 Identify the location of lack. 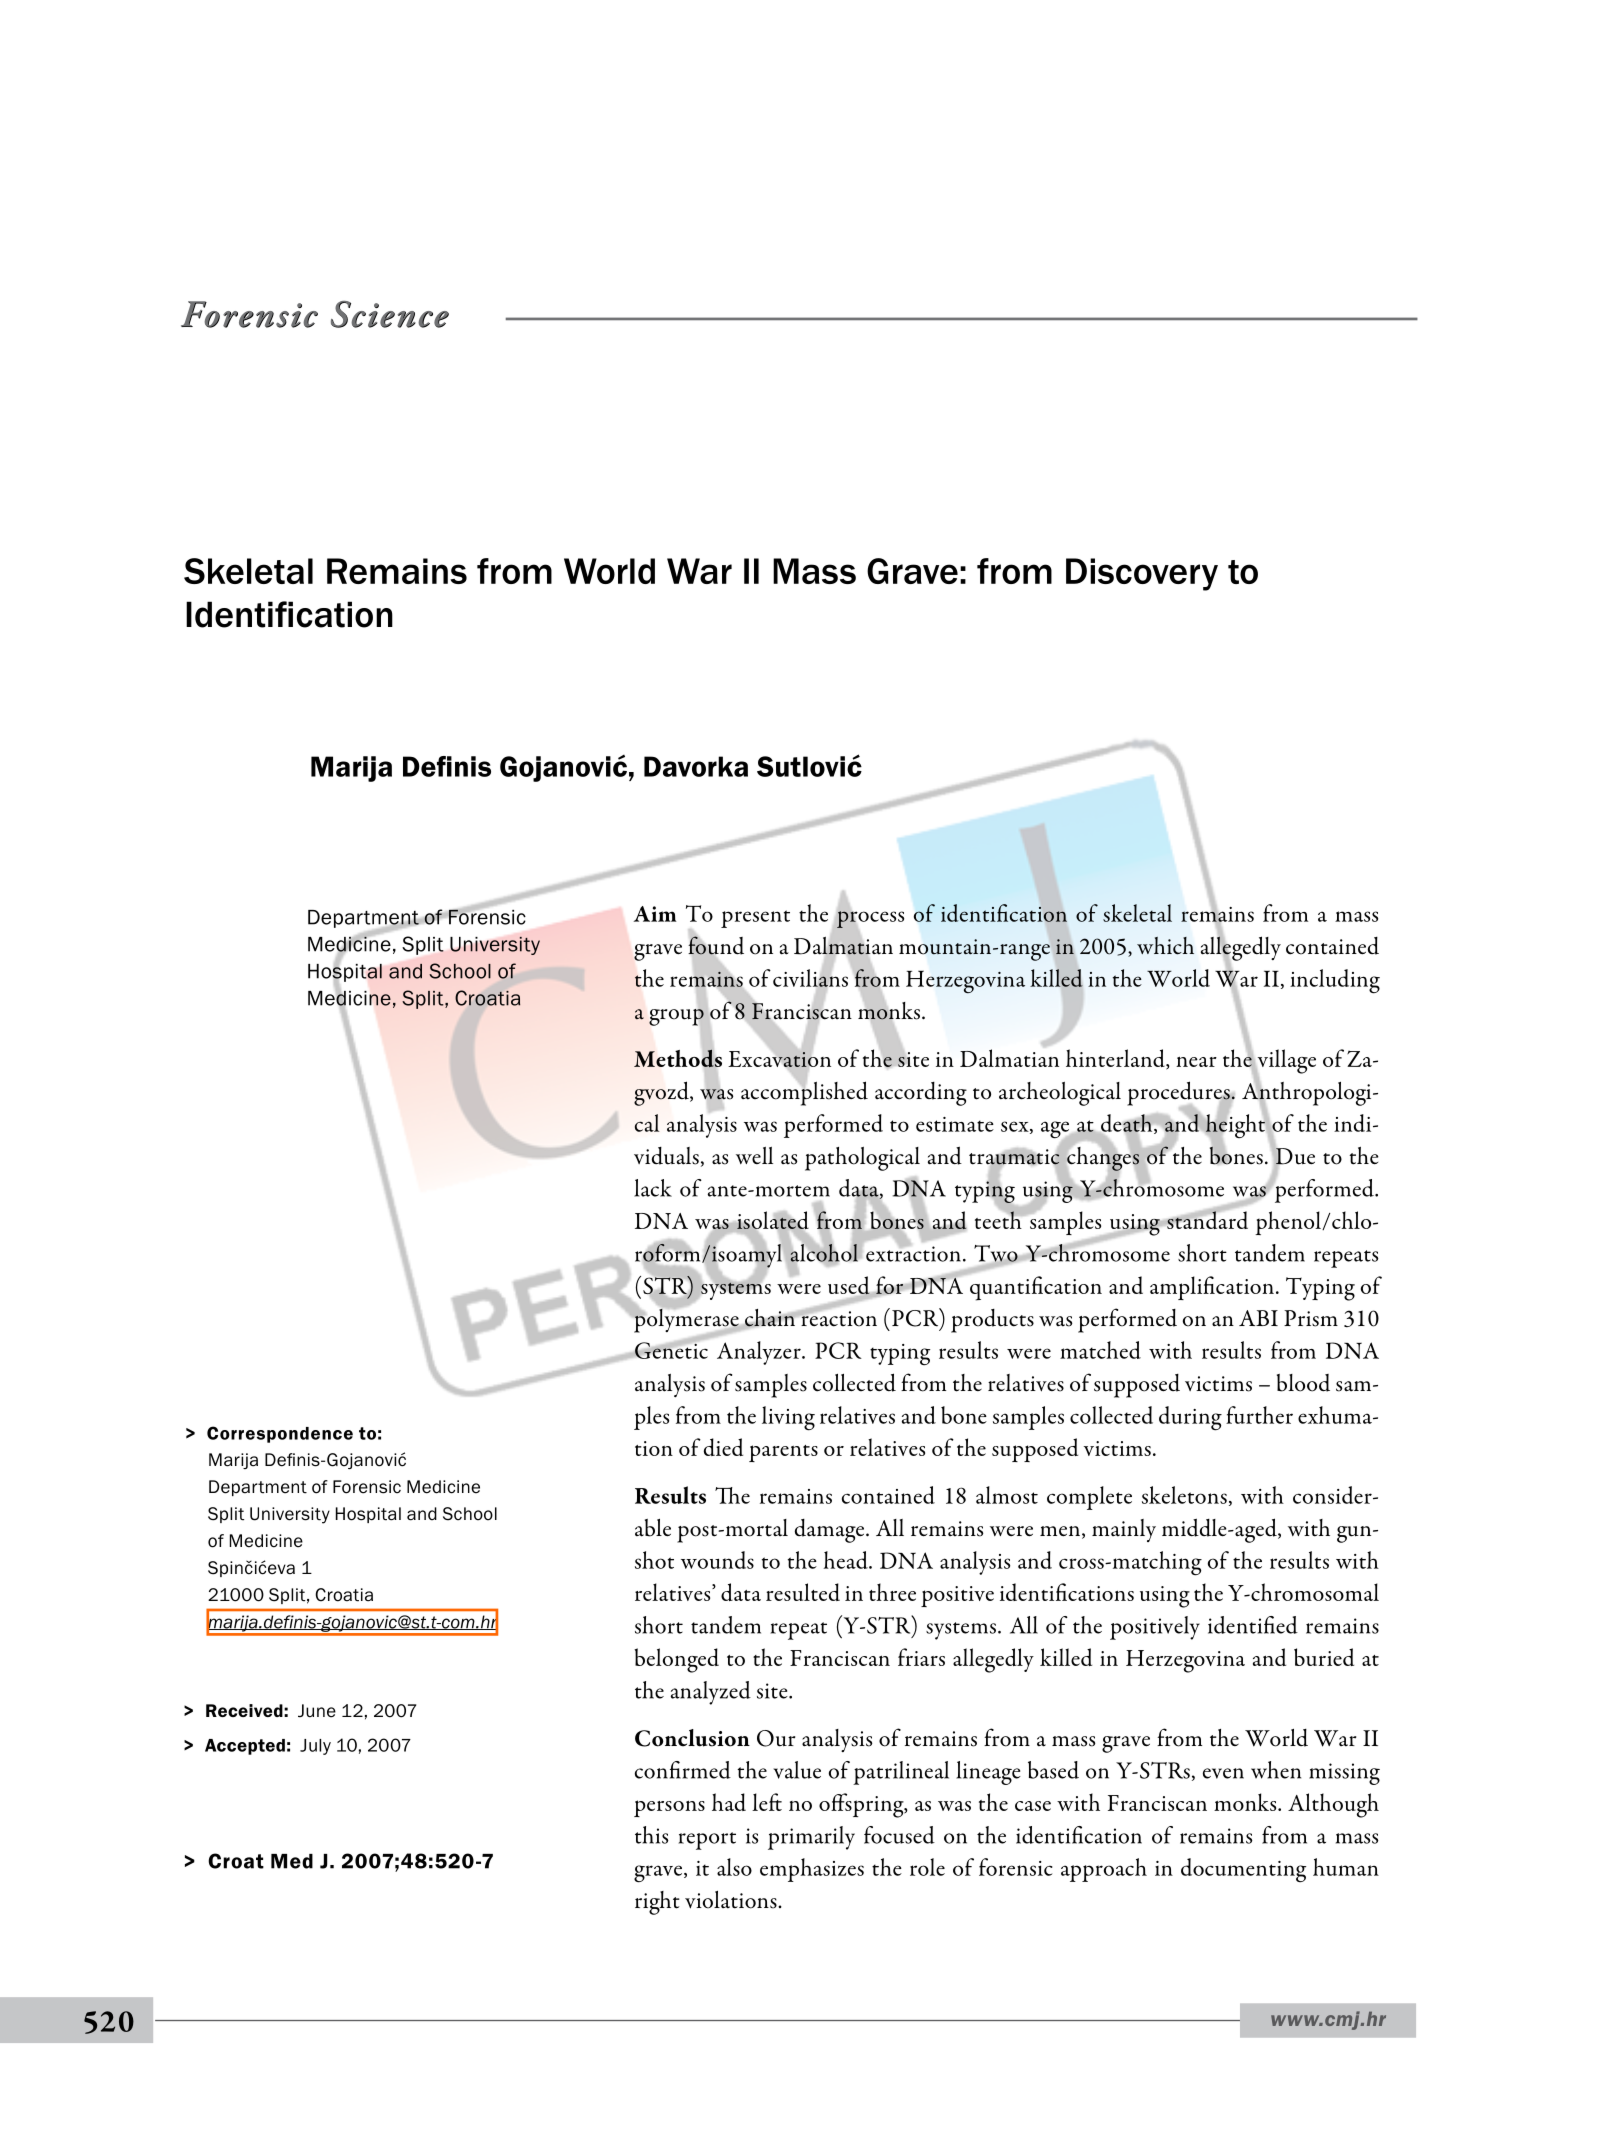
(653, 1188).
